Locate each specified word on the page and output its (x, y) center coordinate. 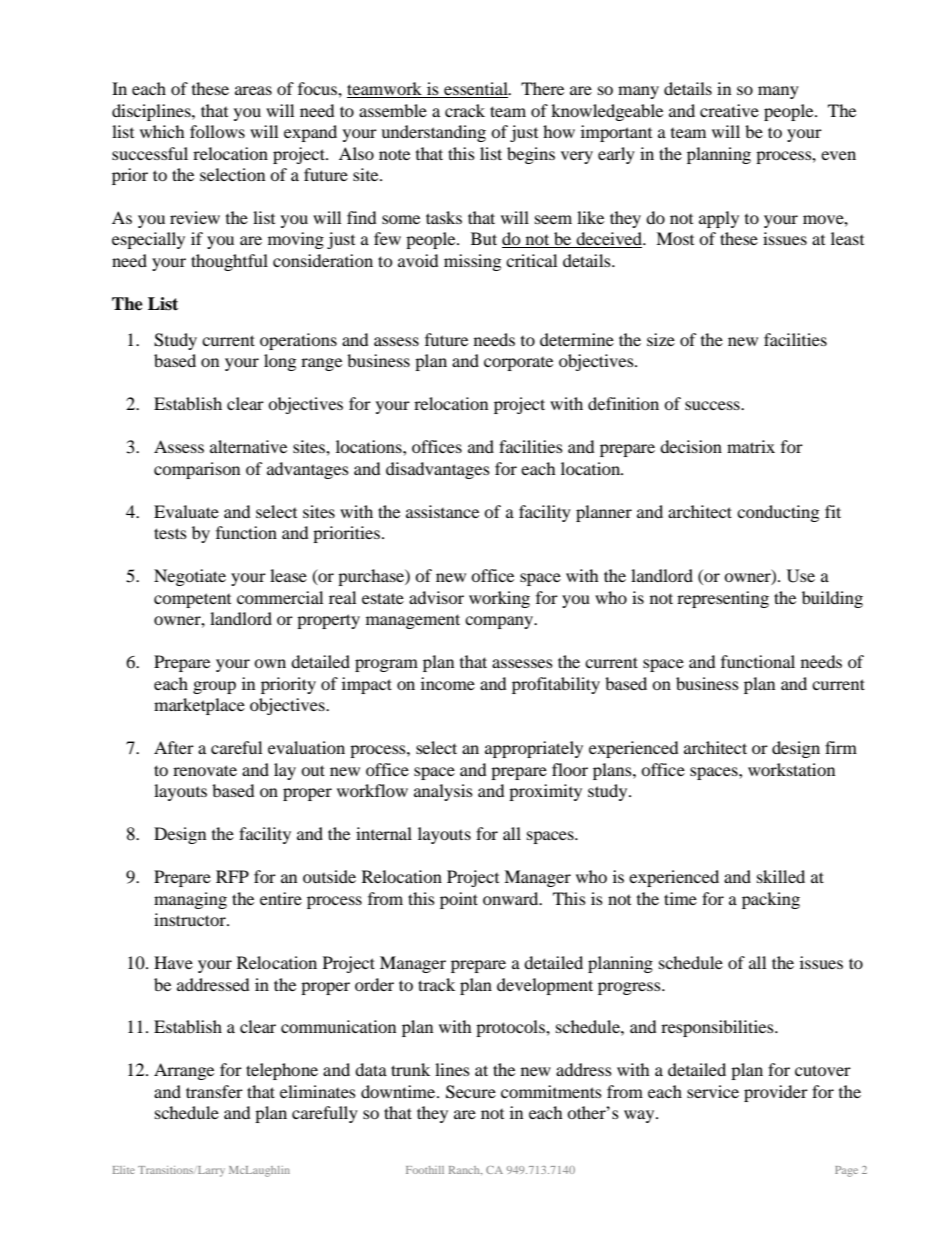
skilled (781, 876)
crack (465, 110)
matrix (751, 446)
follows (217, 131)
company (500, 622)
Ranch (465, 1170)
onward (512, 898)
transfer (214, 1091)
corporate (518, 364)
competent (192, 600)
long (280, 362)
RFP (232, 876)
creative (729, 110)
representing (723, 599)
